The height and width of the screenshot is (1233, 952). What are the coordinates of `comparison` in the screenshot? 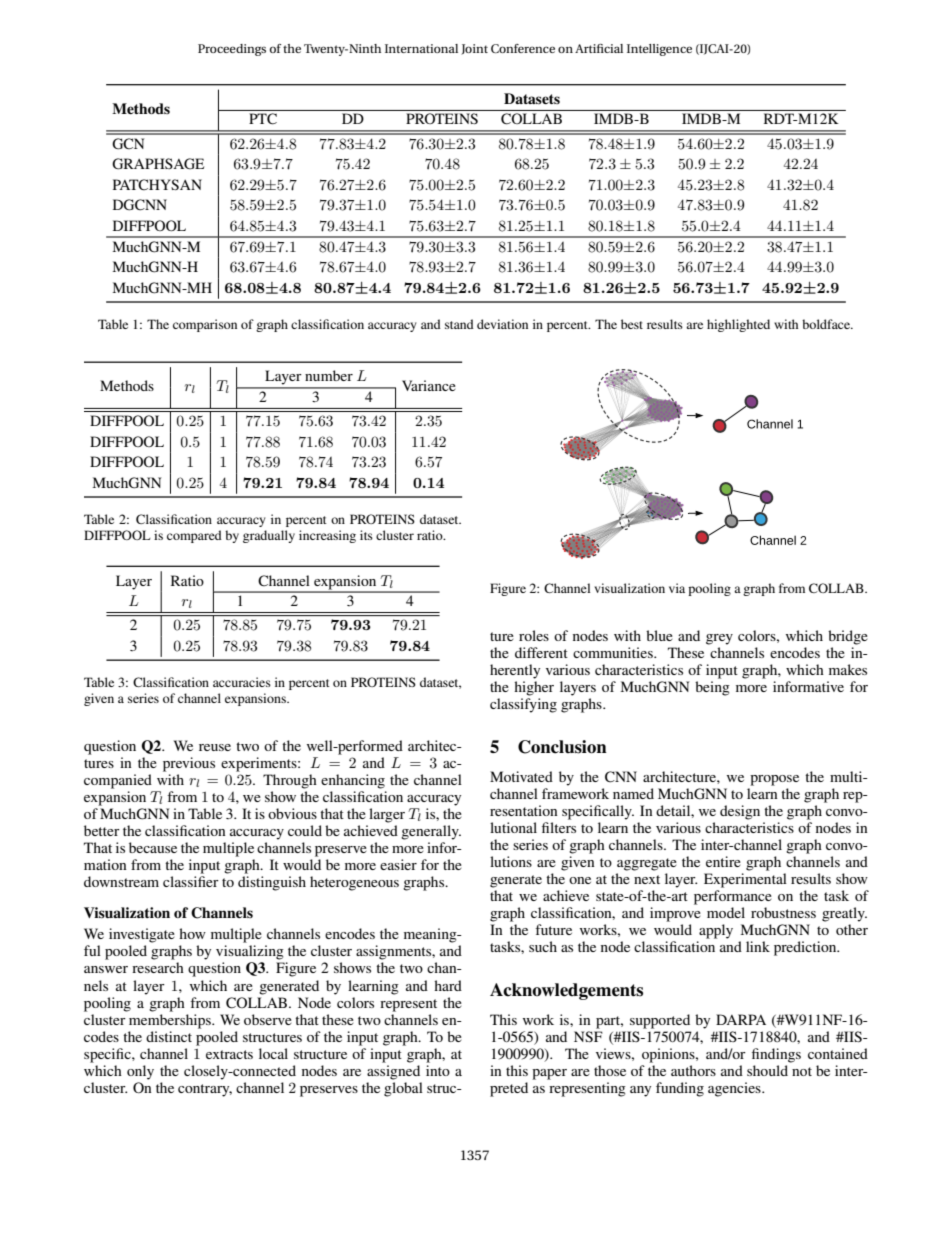 It's located at (205, 325).
